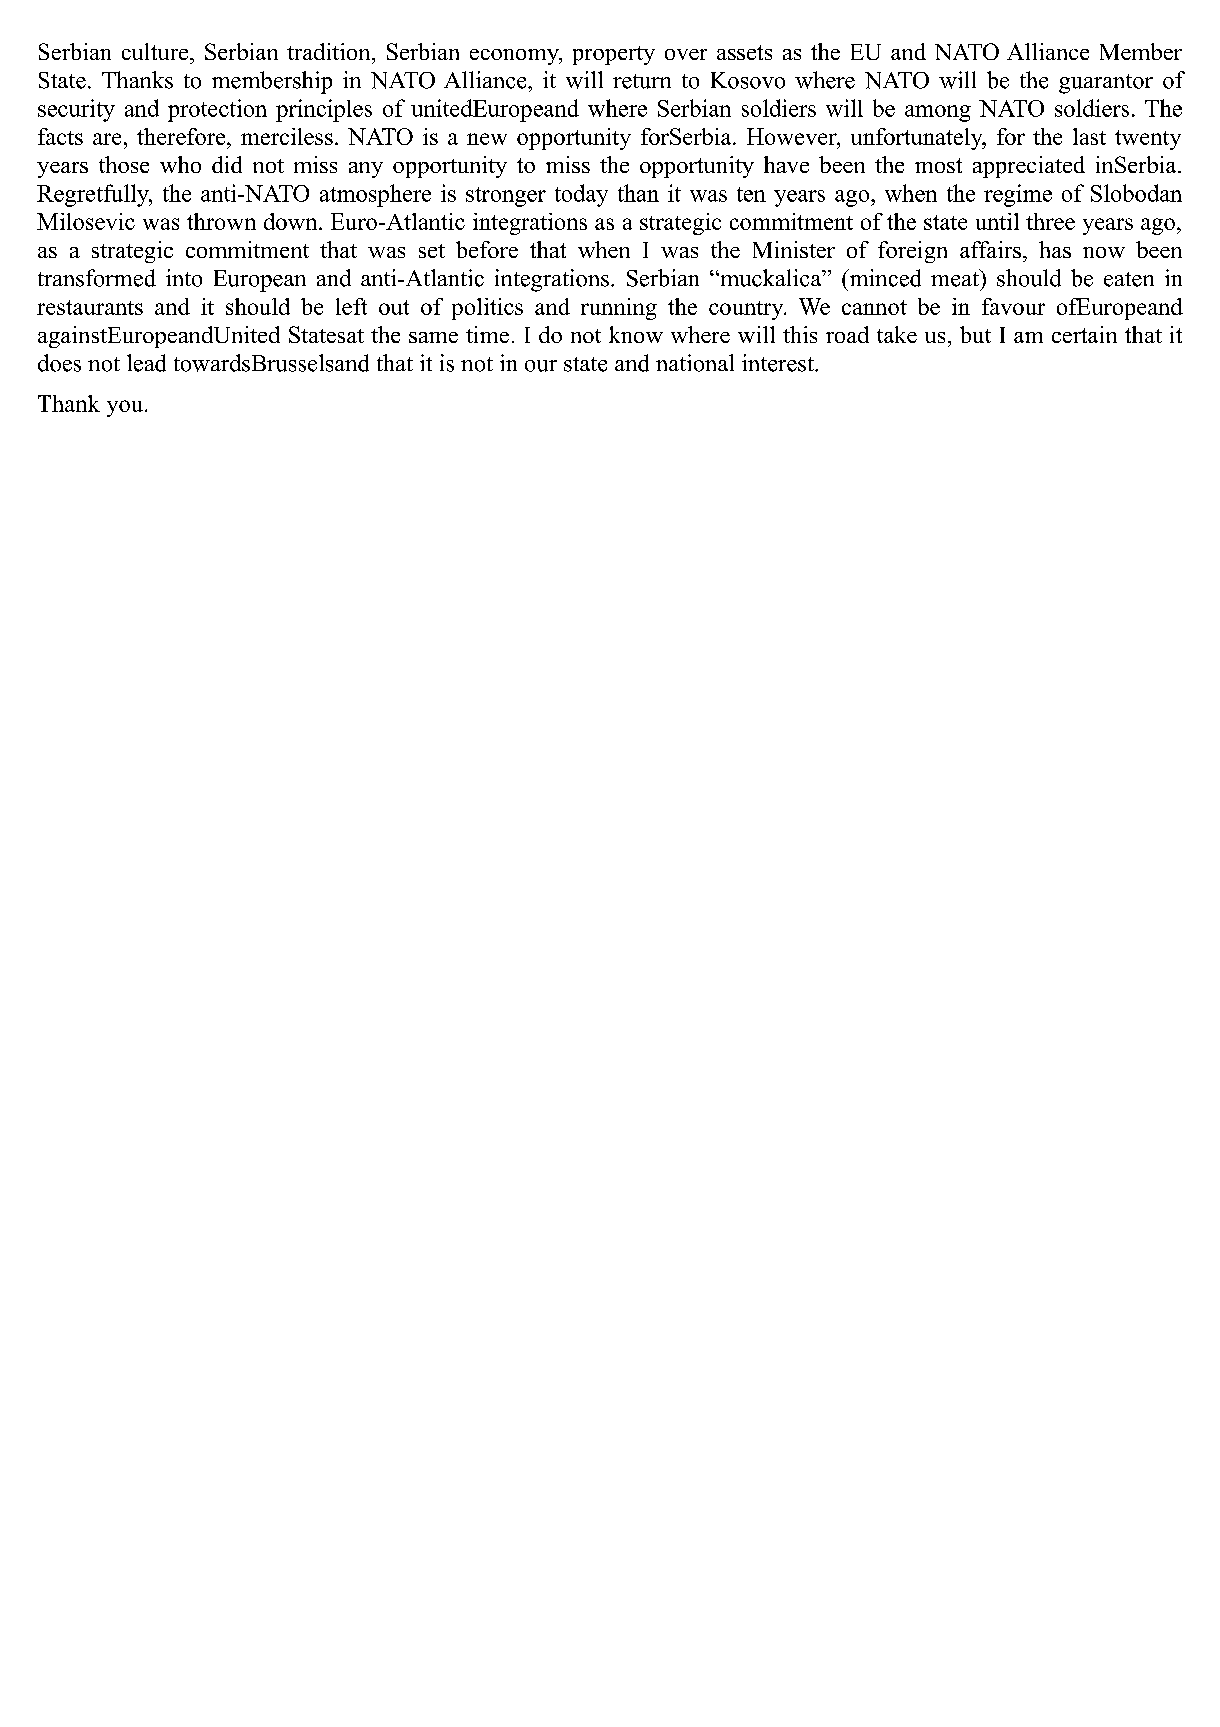 The height and width of the screenshot is (1727, 1220). Describe the element at coordinates (614, 55) in the screenshot. I see `property` at that location.
